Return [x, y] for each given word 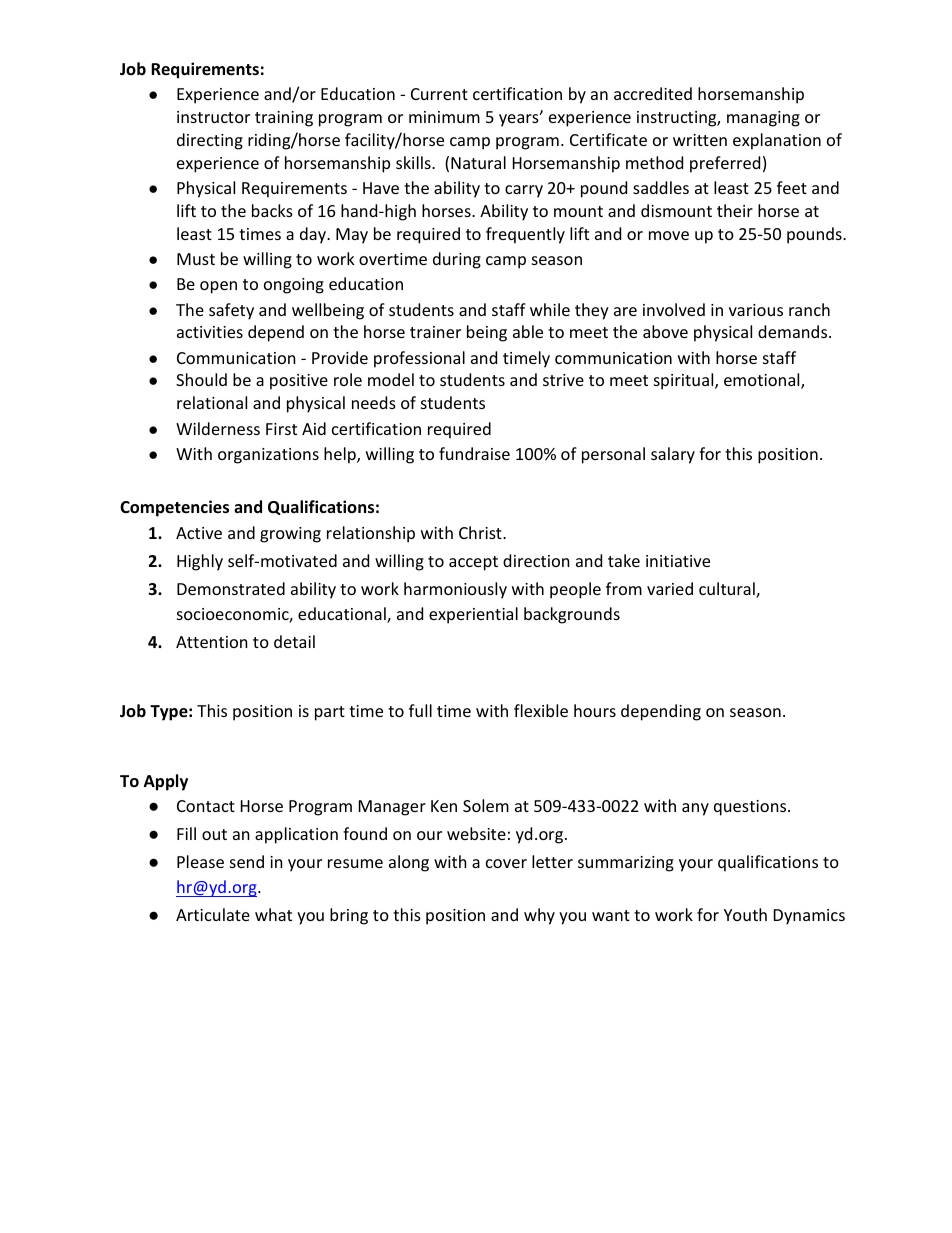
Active [199, 533]
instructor [213, 117]
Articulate [213, 914]
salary [673, 455]
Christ [481, 532]
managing [763, 119]
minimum [444, 117]
